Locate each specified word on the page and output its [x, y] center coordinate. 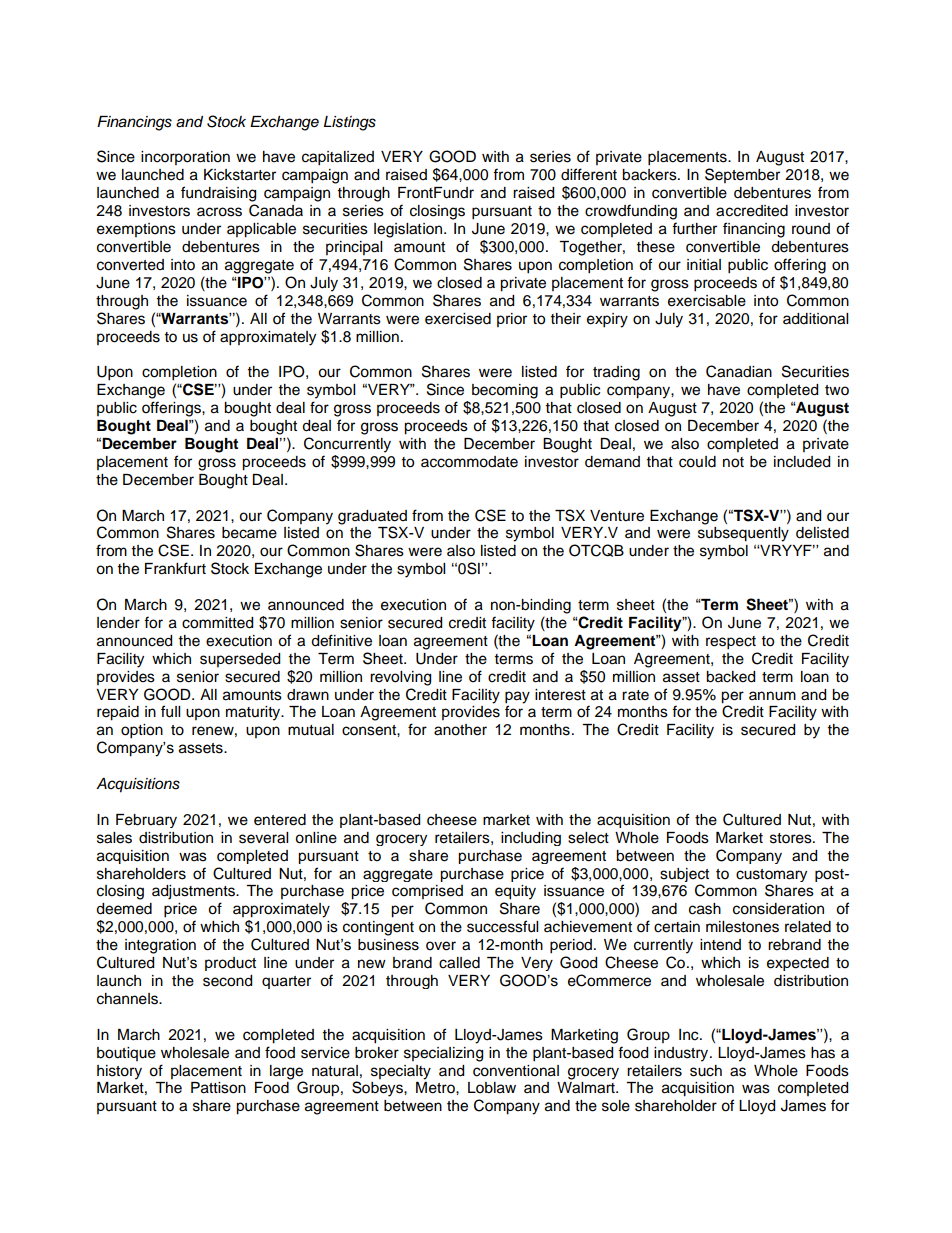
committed [217, 623]
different [589, 174]
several [263, 838]
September [742, 175]
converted [130, 265]
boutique [126, 1054]
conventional [516, 1071]
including [531, 839]
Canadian [739, 371]
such [706, 1071]
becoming [505, 391]
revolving [400, 678]
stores [792, 838]
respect [731, 643]
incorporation [185, 158]
